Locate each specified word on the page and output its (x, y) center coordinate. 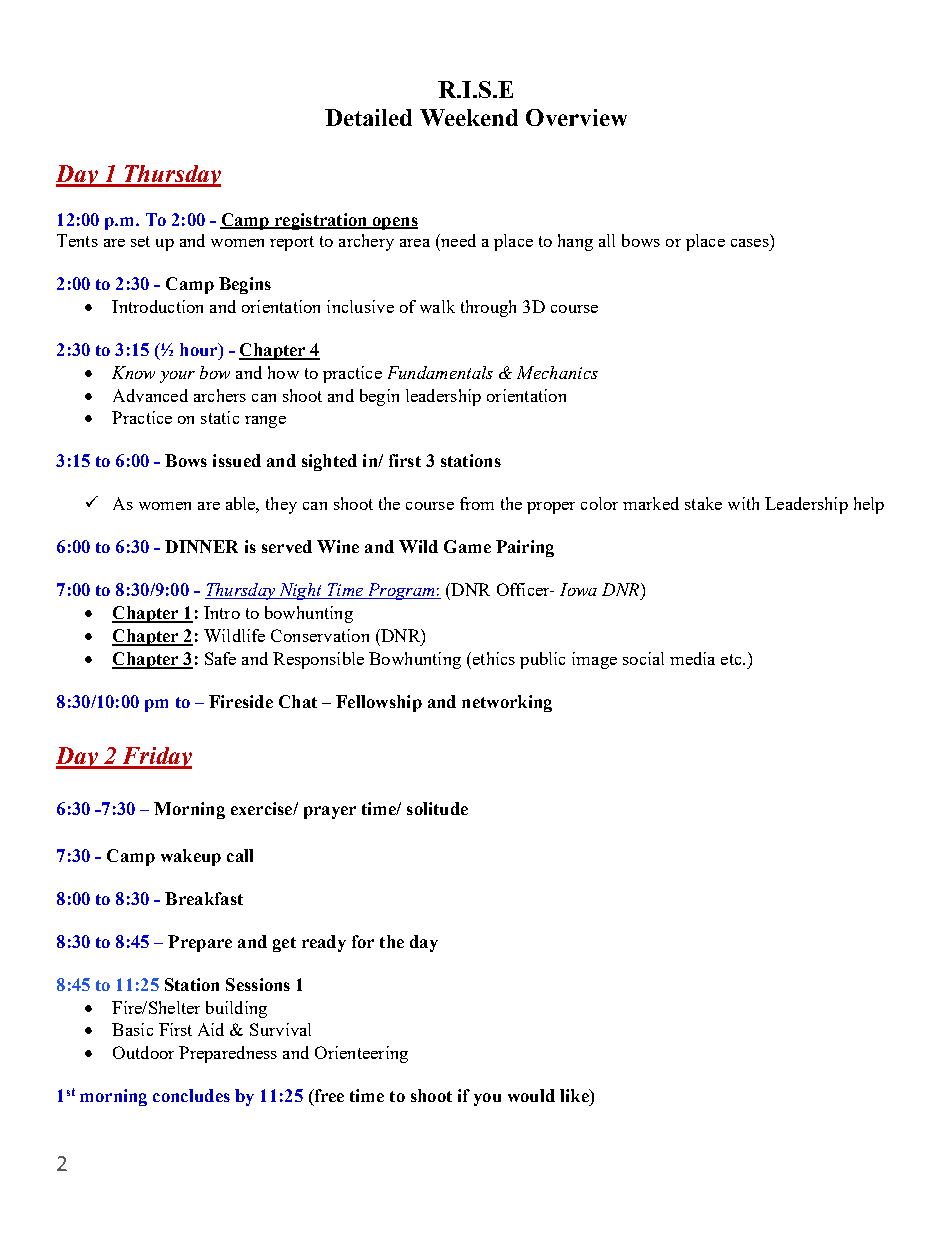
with (743, 503)
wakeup (191, 857)
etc (732, 659)
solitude (437, 808)
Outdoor (143, 1052)
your (177, 377)
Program (401, 591)
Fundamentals (440, 372)
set (140, 241)
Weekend (469, 117)
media (692, 658)
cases (750, 243)
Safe (220, 658)
